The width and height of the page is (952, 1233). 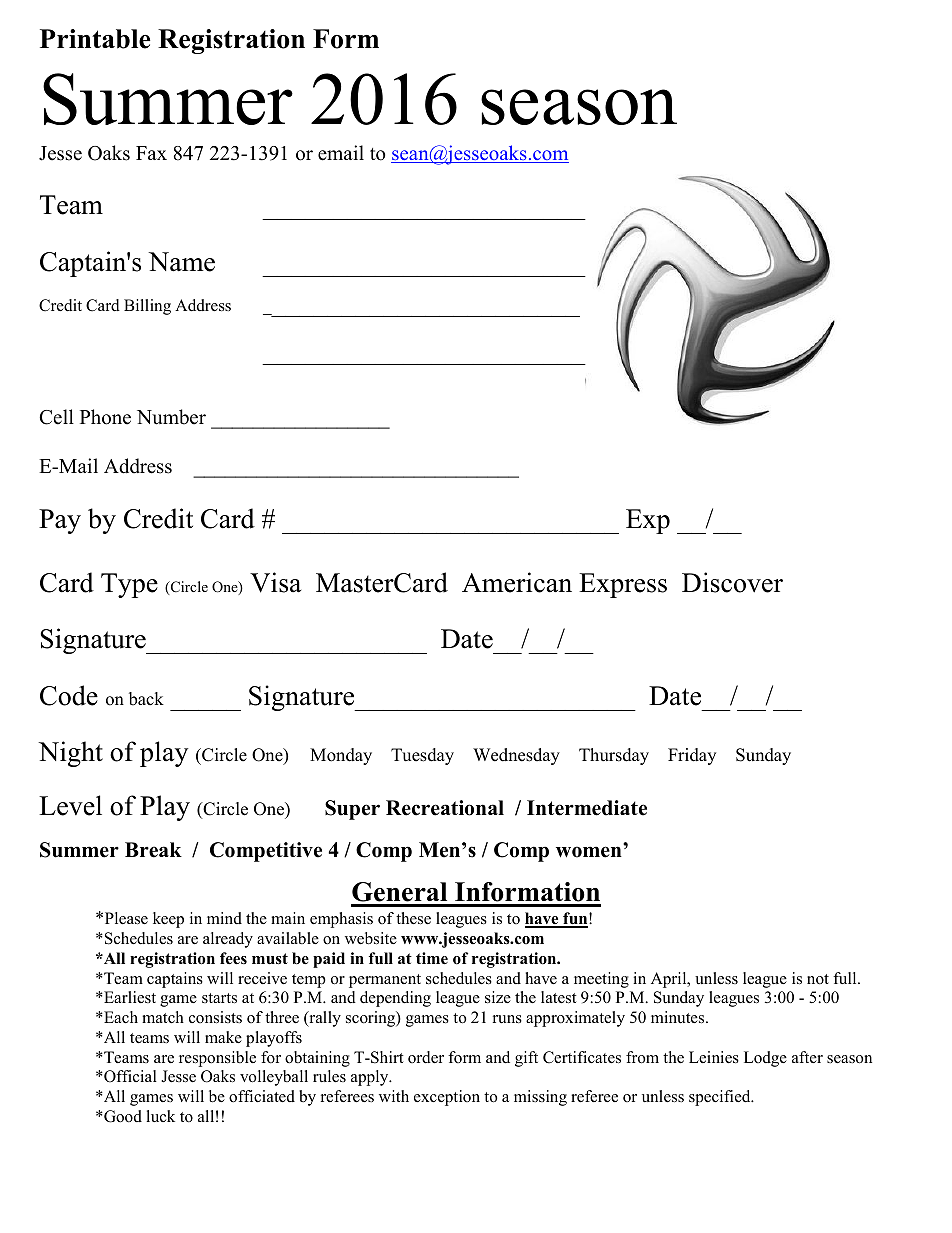 I want to click on Break, so click(x=153, y=850).
